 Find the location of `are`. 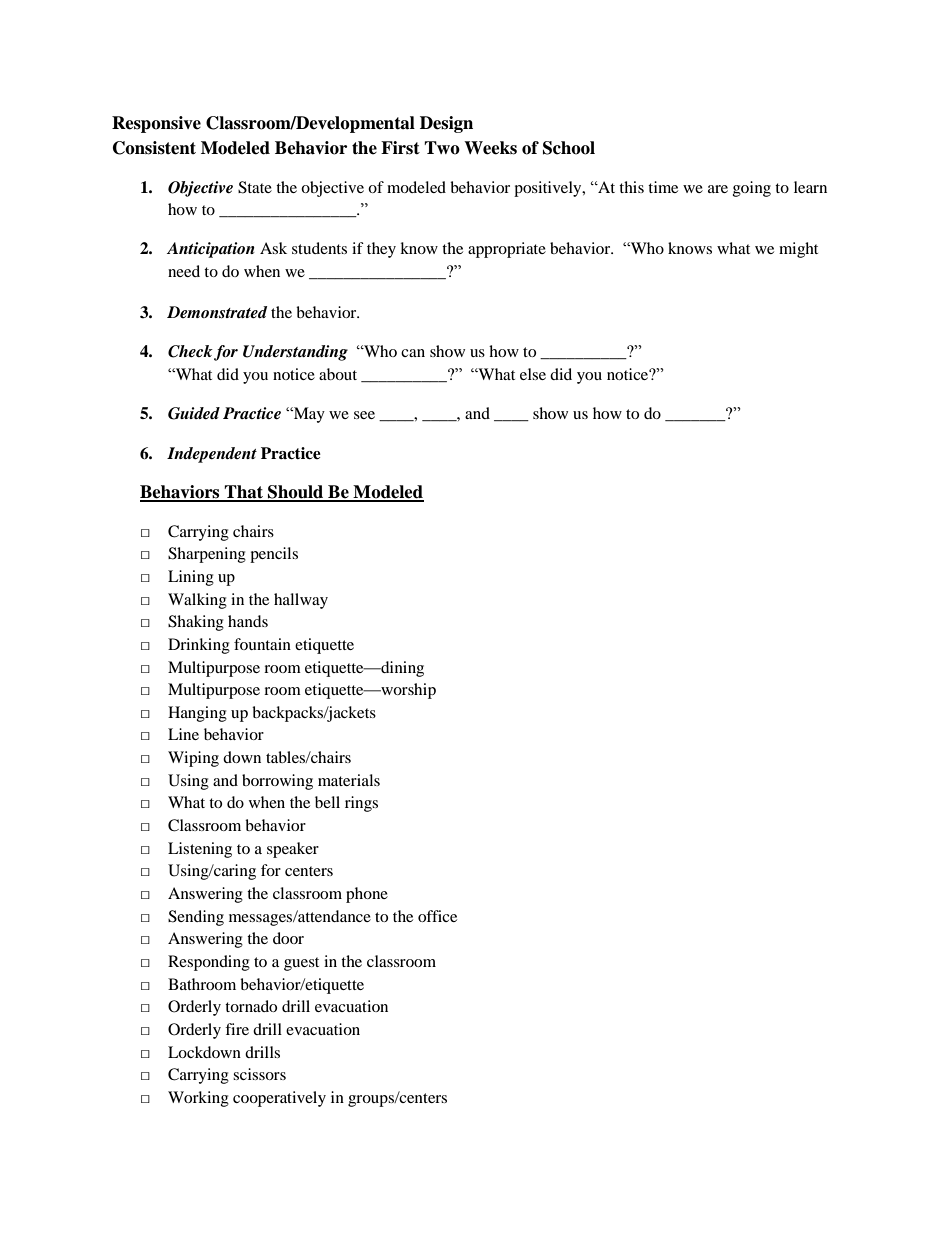

are is located at coordinates (718, 189).
